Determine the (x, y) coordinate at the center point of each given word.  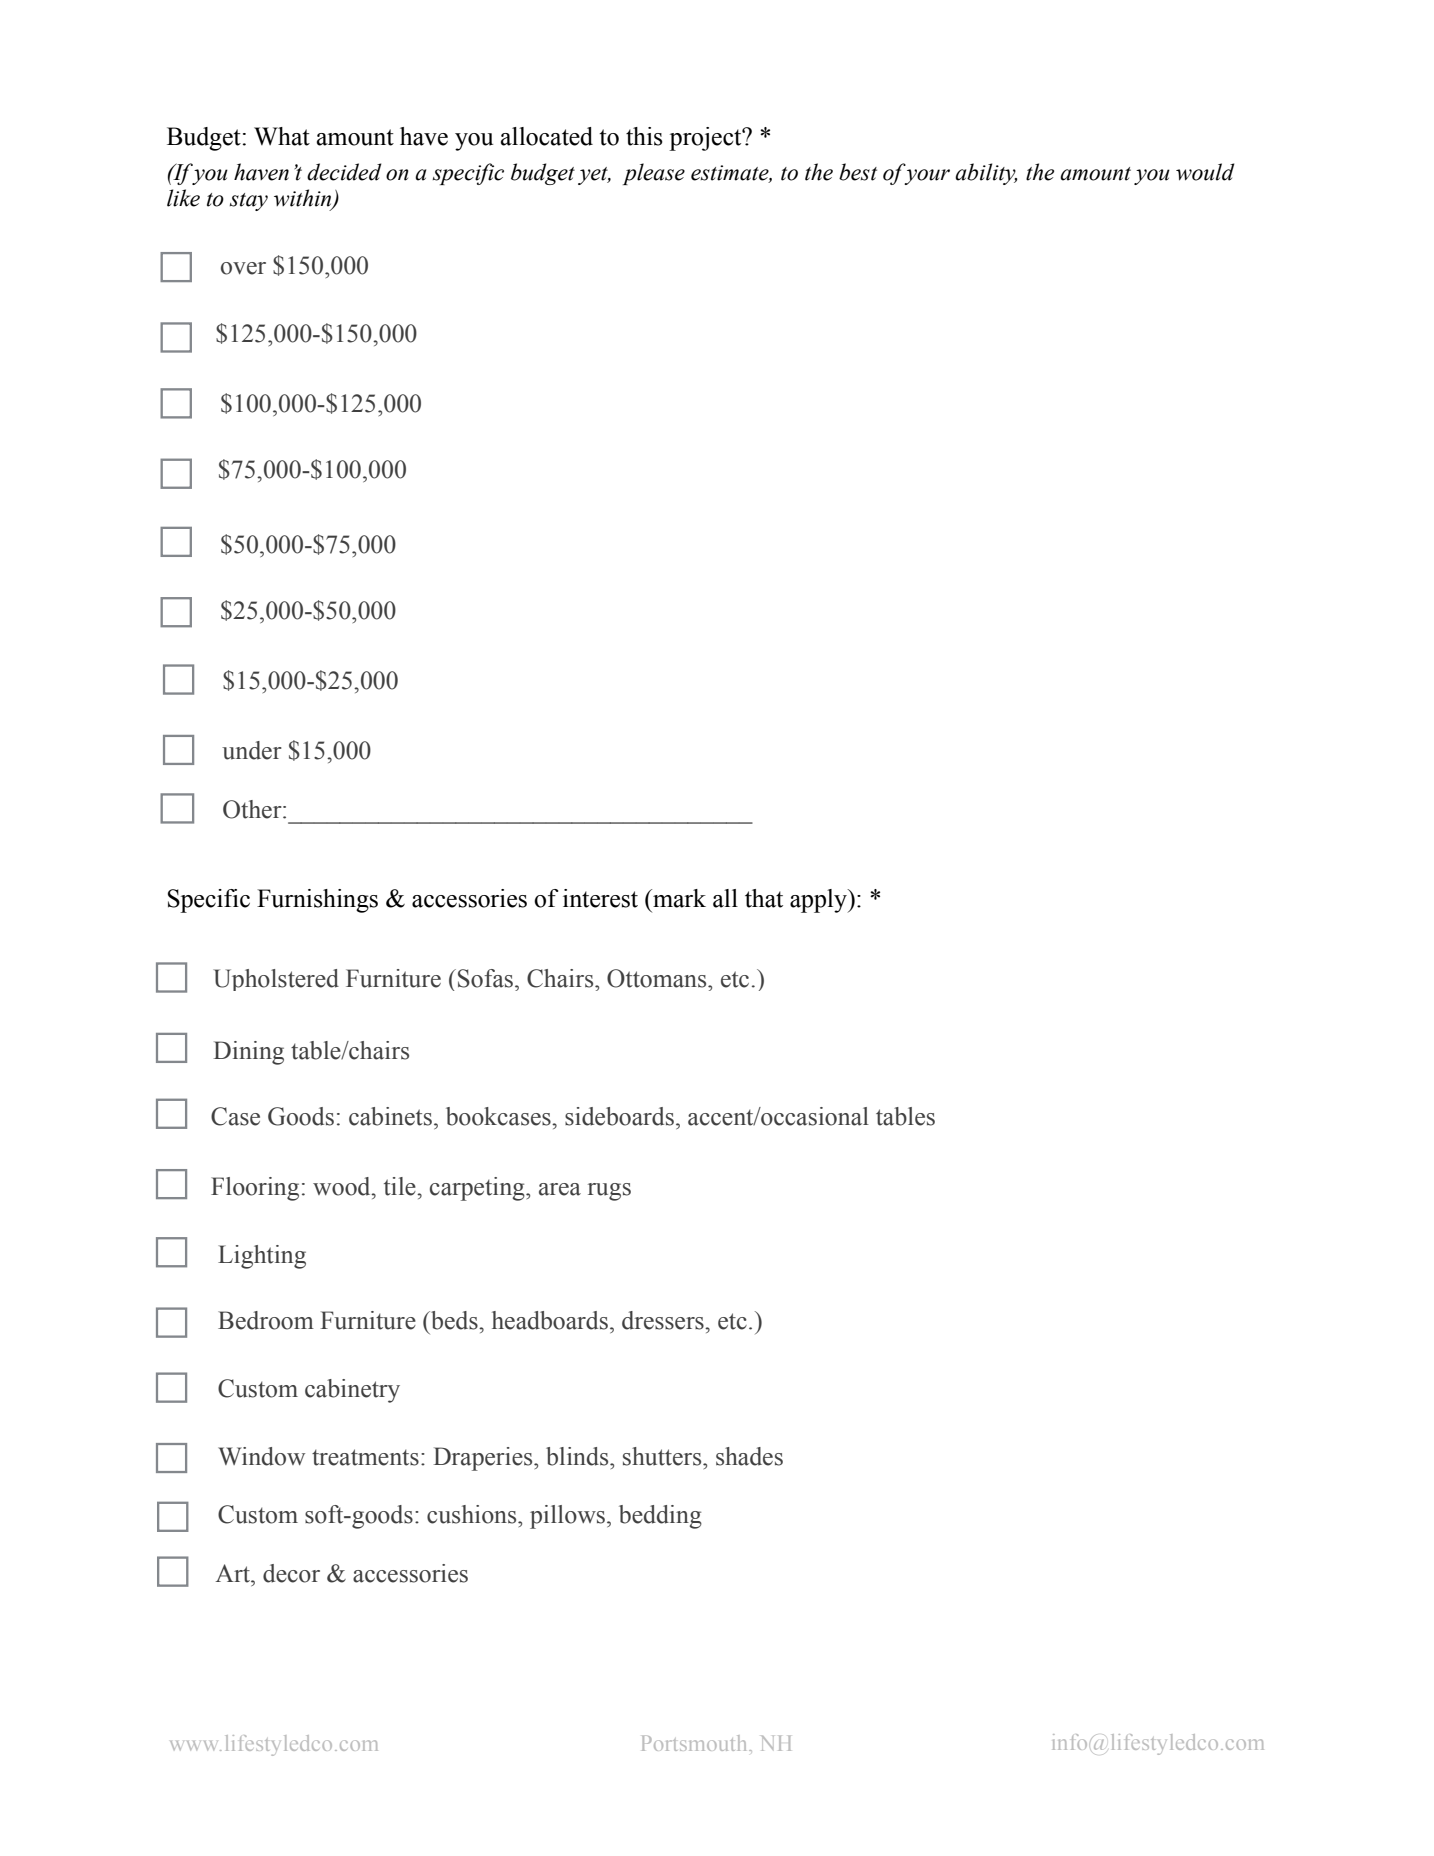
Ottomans (658, 978)
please (654, 174)
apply (819, 901)
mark (678, 898)
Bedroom (266, 1320)
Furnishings (317, 901)
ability (986, 174)
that (764, 898)
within (304, 199)
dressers (664, 1320)
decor (291, 1573)
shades (749, 1456)
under (252, 750)
